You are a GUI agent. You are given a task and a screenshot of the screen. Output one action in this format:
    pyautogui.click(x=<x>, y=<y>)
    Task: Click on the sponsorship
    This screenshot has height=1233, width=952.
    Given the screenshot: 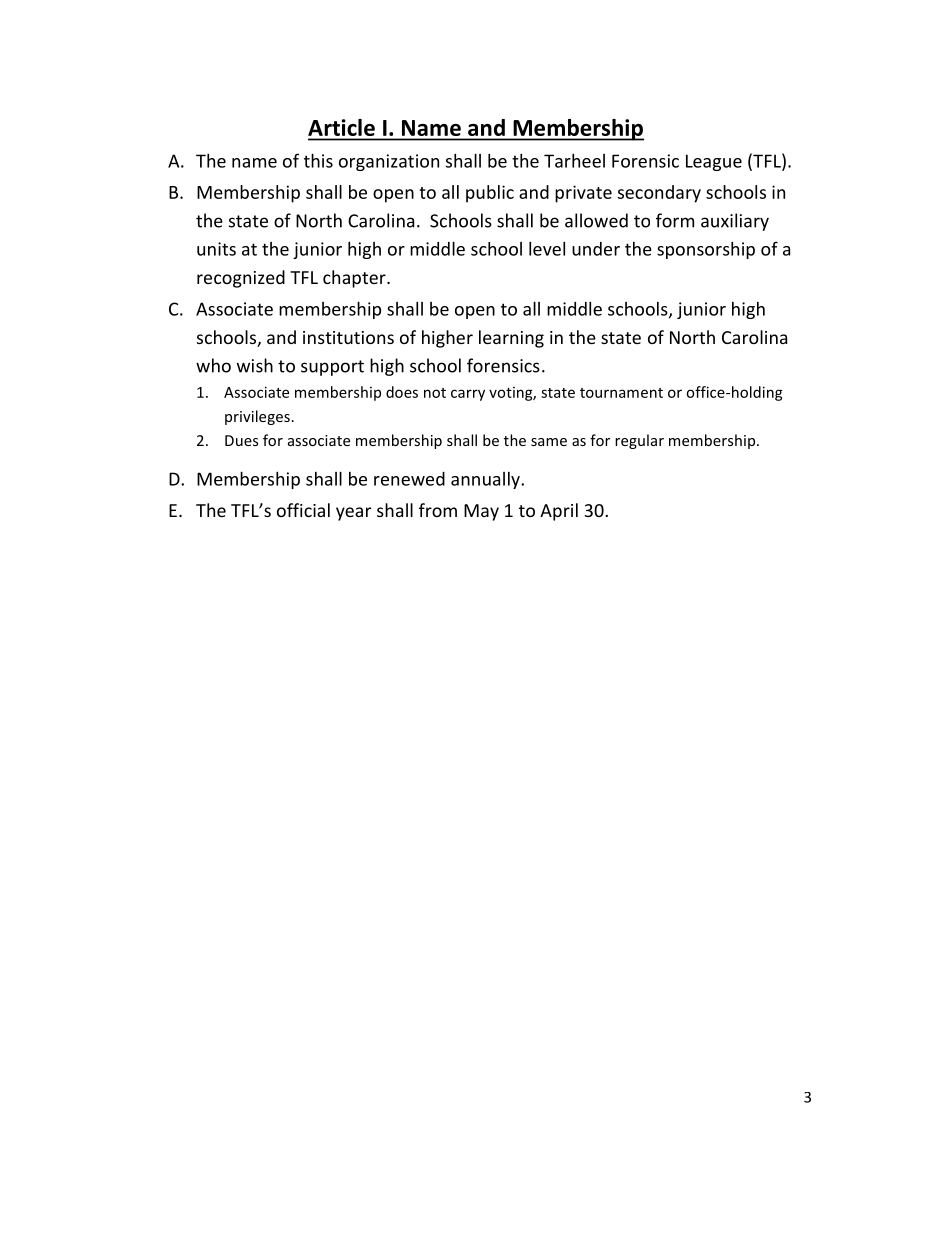 What is the action you would take?
    pyautogui.click(x=706, y=250)
